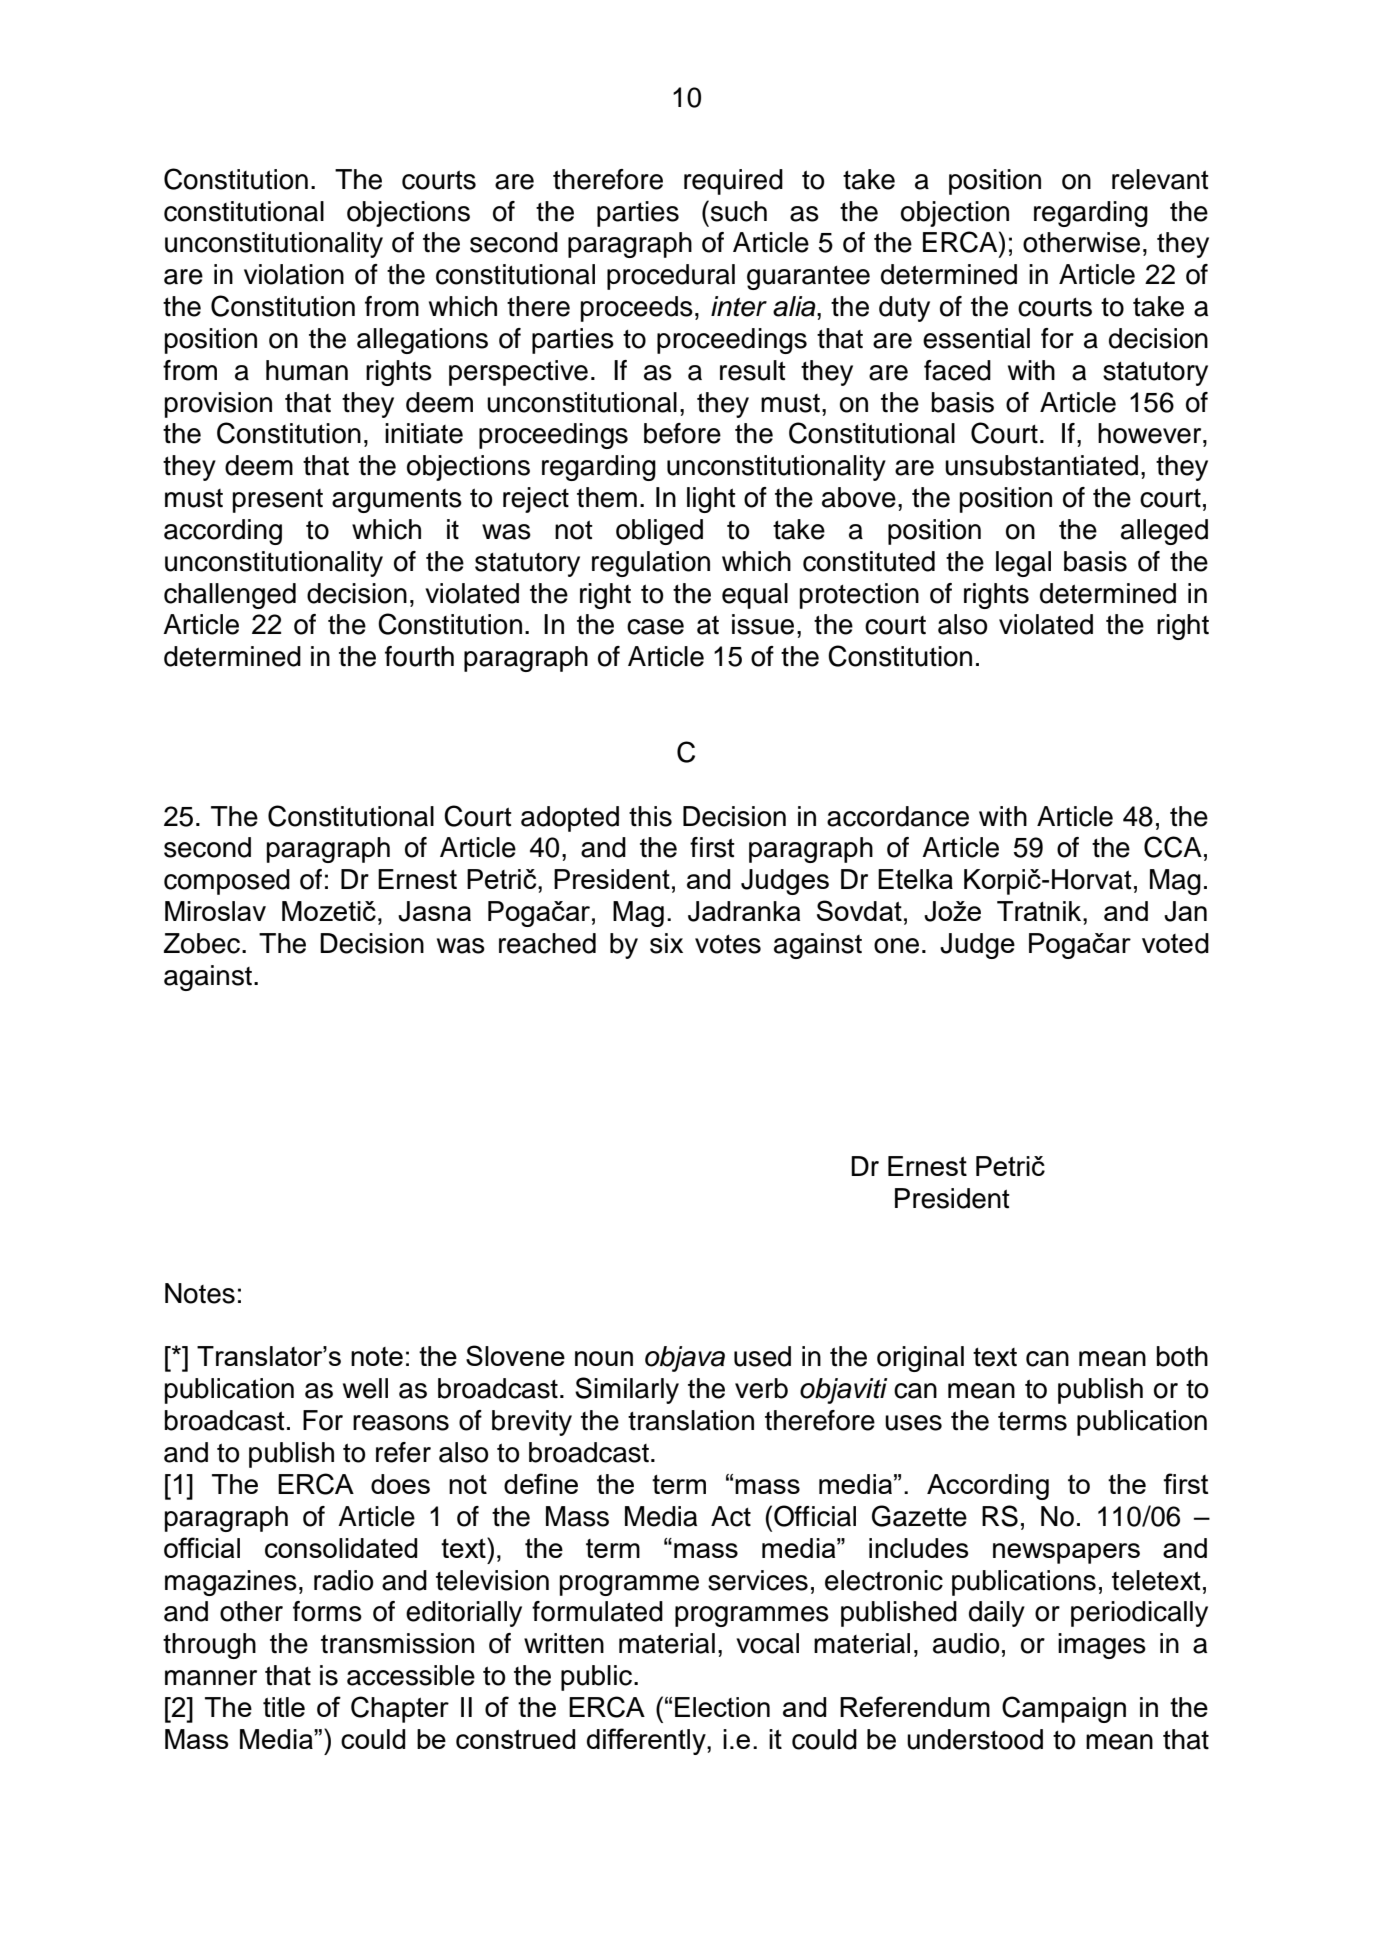 The image size is (1373, 1942). Describe the element at coordinates (1064, 1709) in the screenshot. I see `Campaign` at that location.
